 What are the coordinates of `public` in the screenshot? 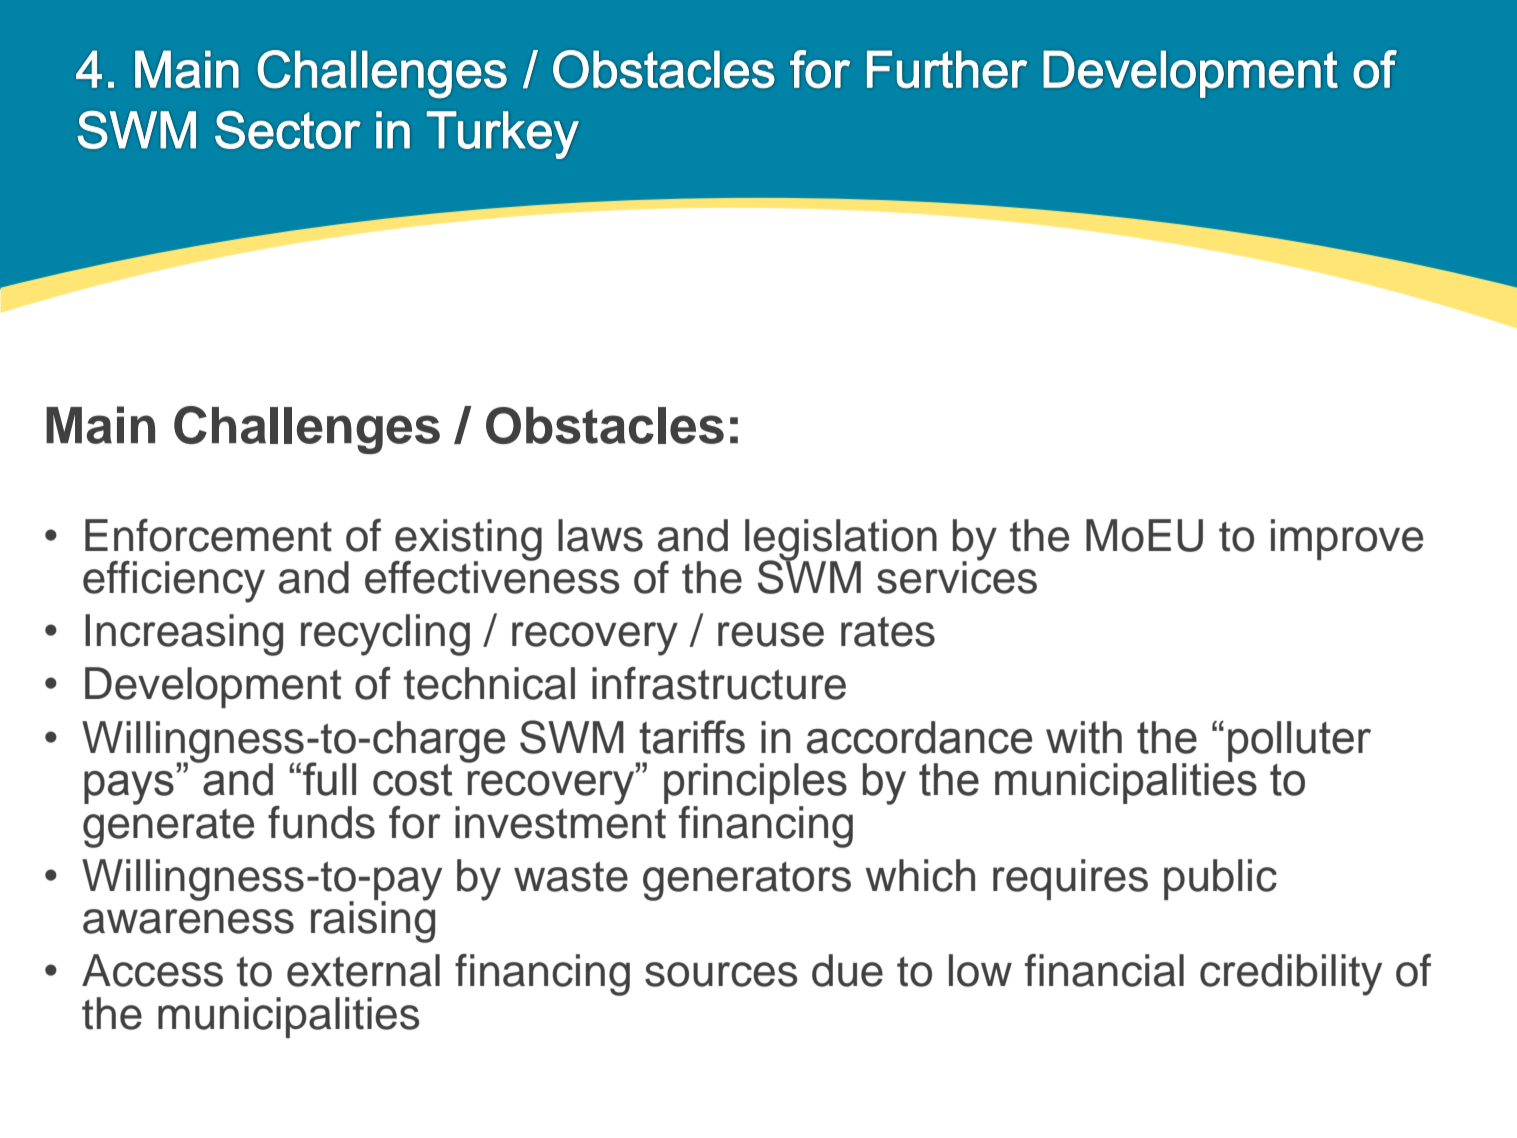 It's located at (1220, 879).
